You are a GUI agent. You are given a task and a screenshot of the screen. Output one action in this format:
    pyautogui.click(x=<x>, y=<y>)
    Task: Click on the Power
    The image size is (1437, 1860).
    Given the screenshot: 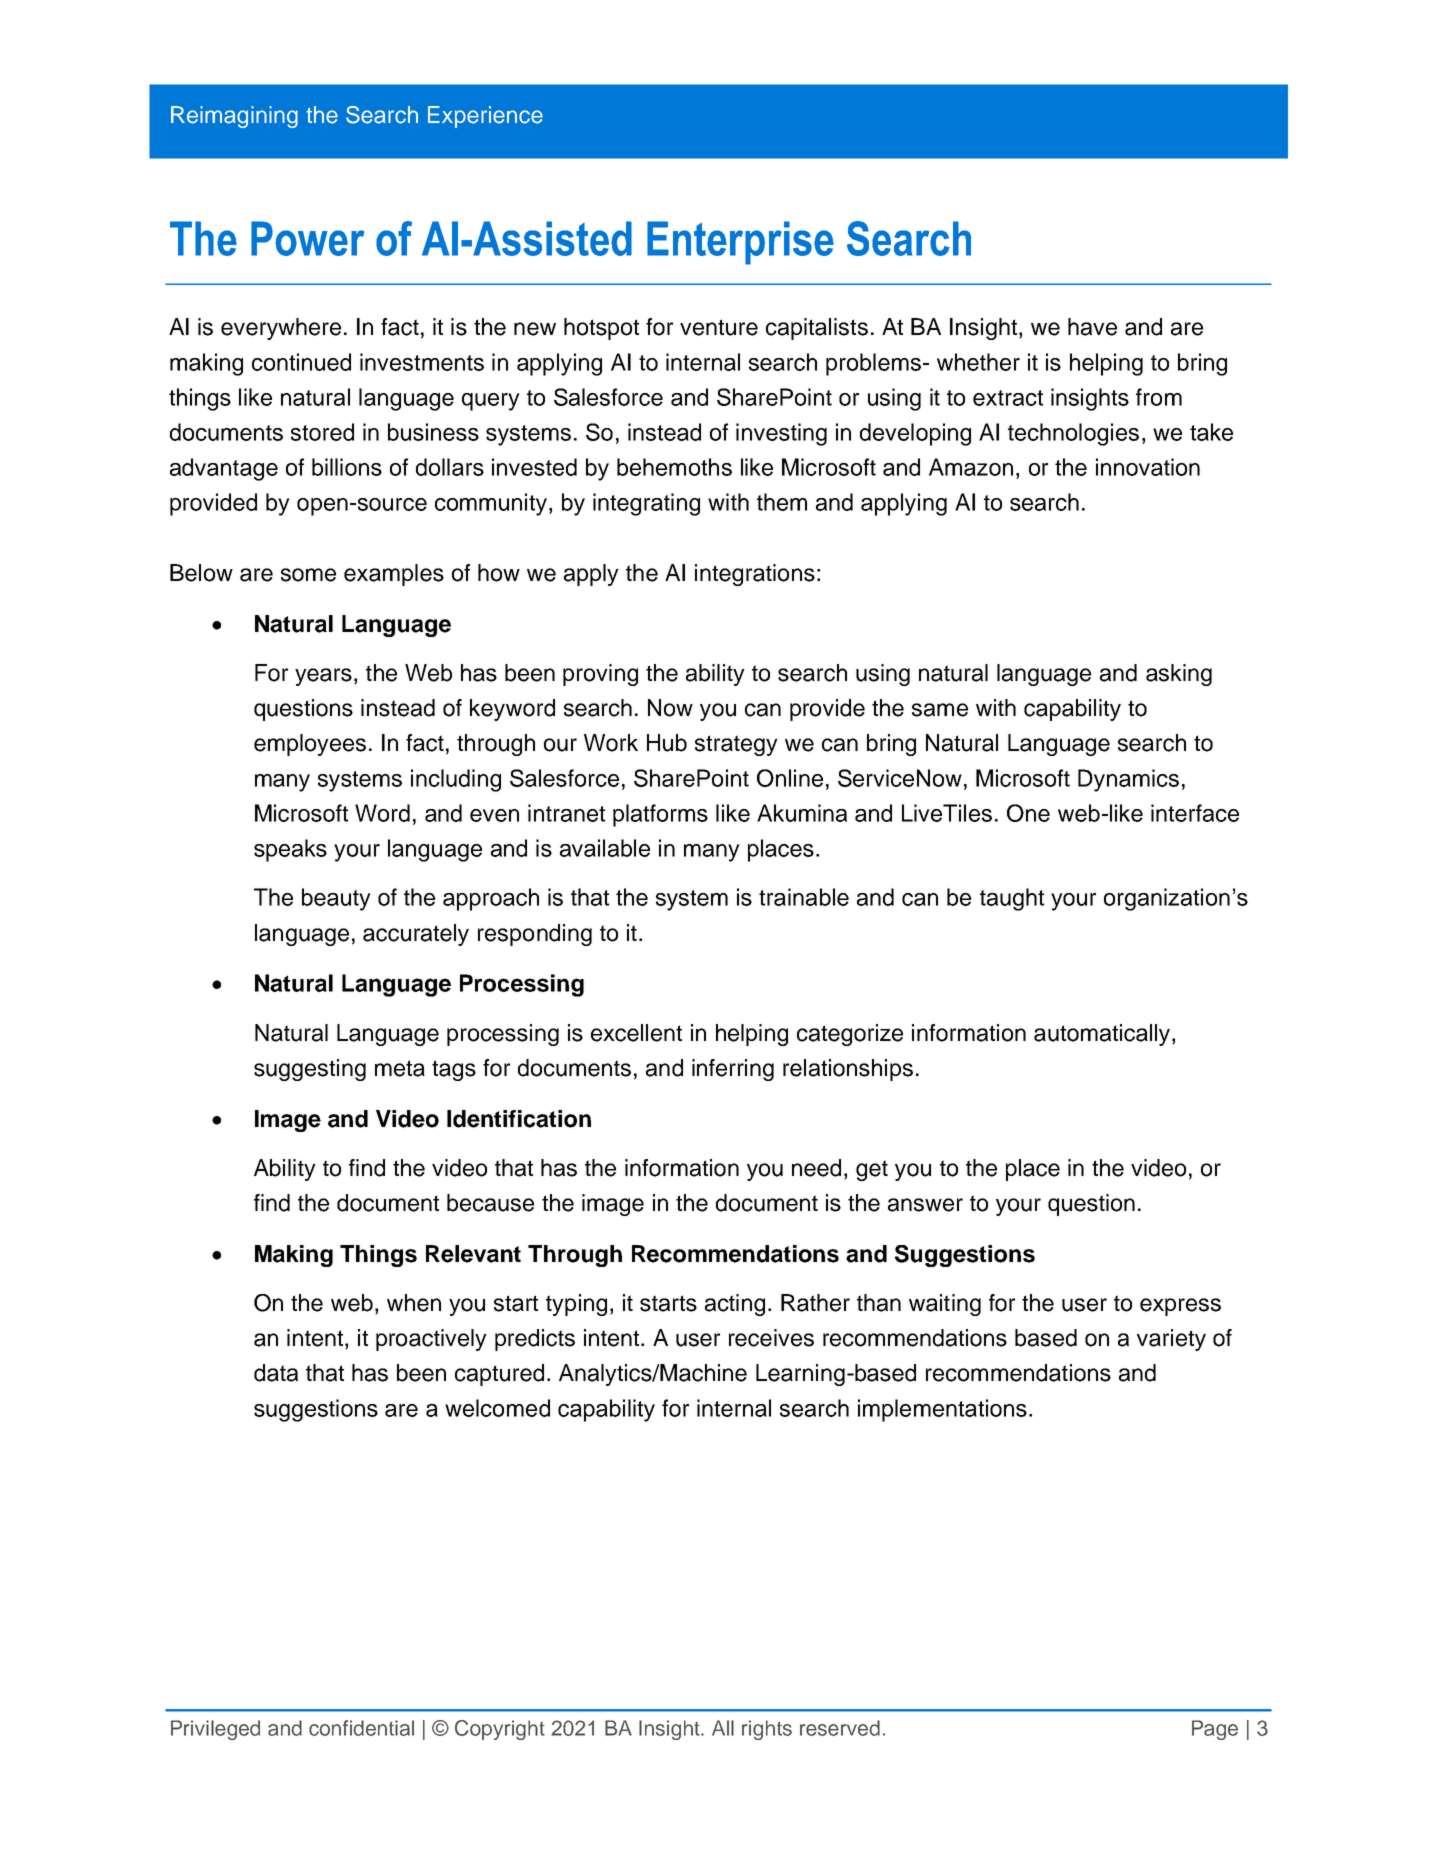 What is the action you would take?
    pyautogui.click(x=307, y=238)
